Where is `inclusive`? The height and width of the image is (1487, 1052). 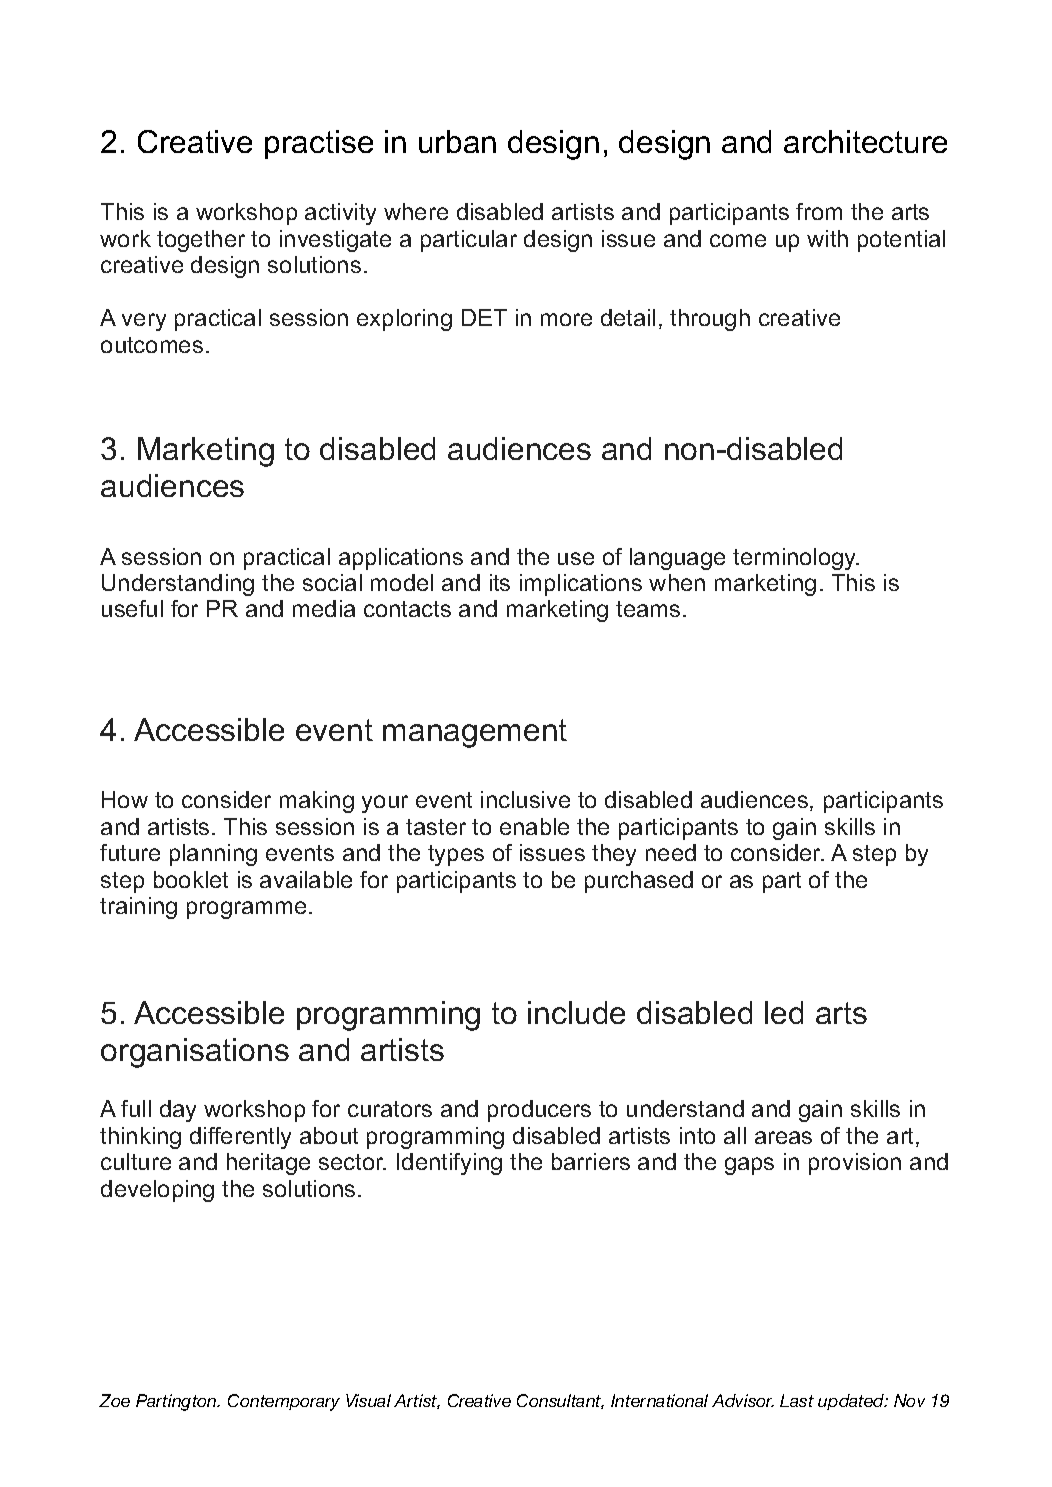 inclusive is located at coordinates (525, 799).
